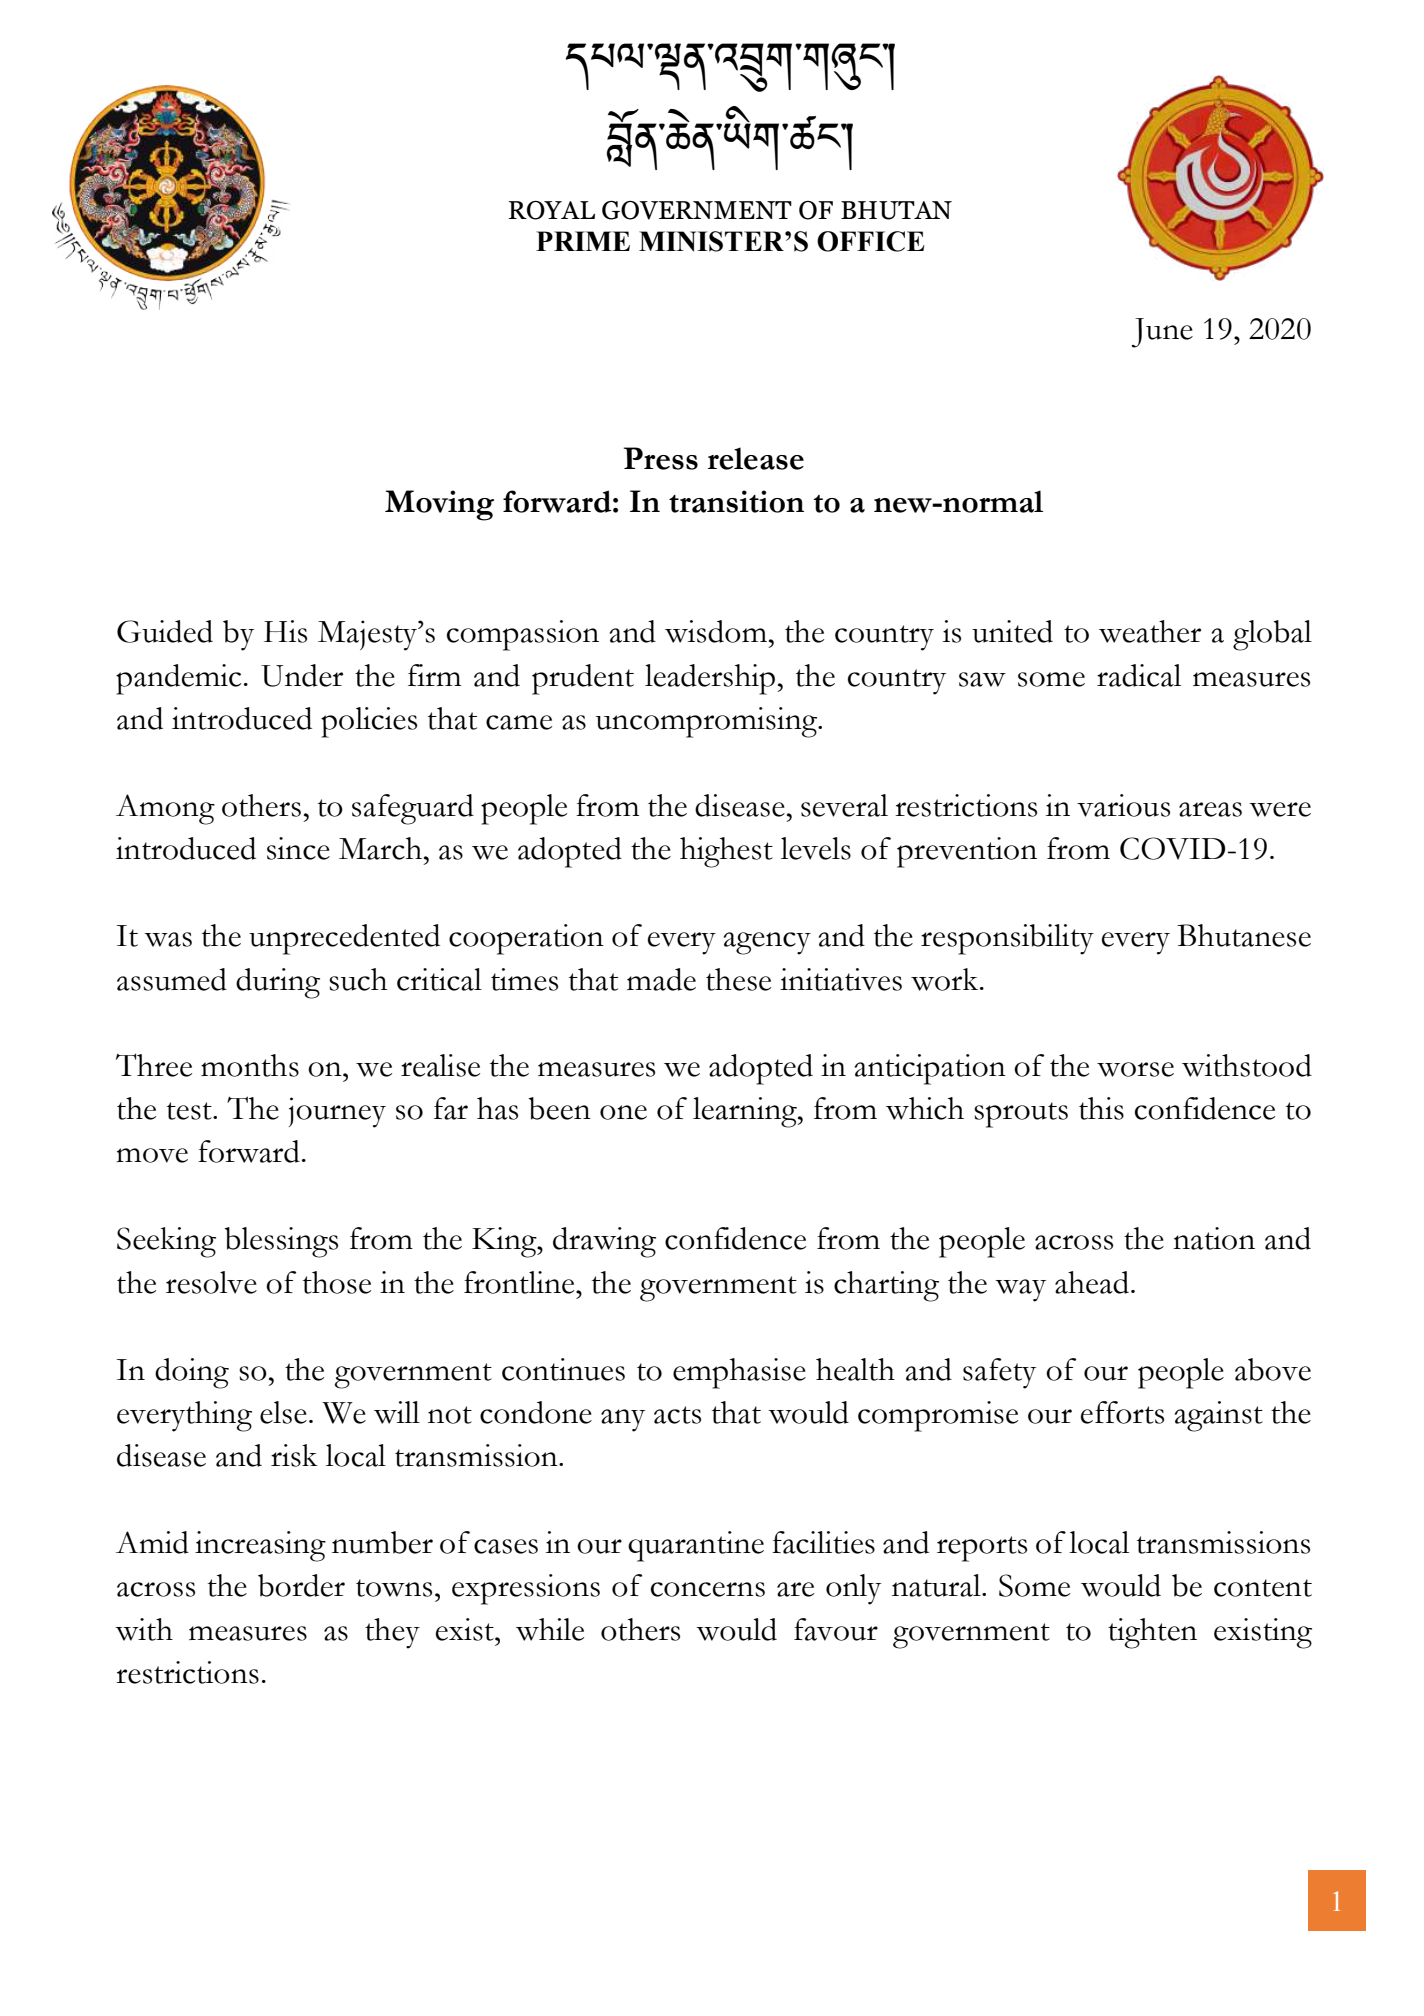  I want to click on June, so click(1162, 333).
